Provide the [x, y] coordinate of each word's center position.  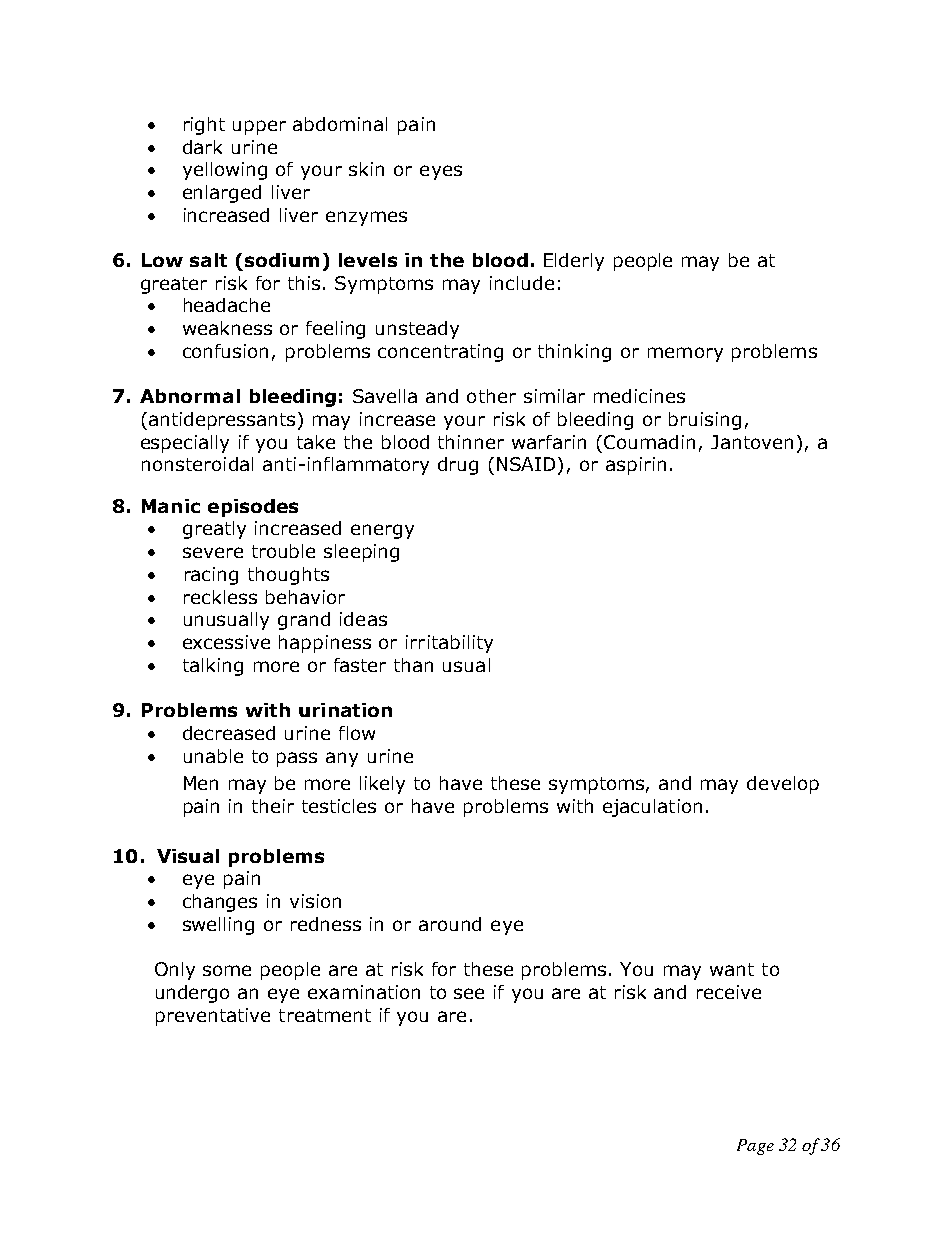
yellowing [225, 171]
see [469, 993]
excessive [226, 642]
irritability [449, 644]
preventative [213, 1017]
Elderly [574, 262]
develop [783, 785]
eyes [441, 172]
